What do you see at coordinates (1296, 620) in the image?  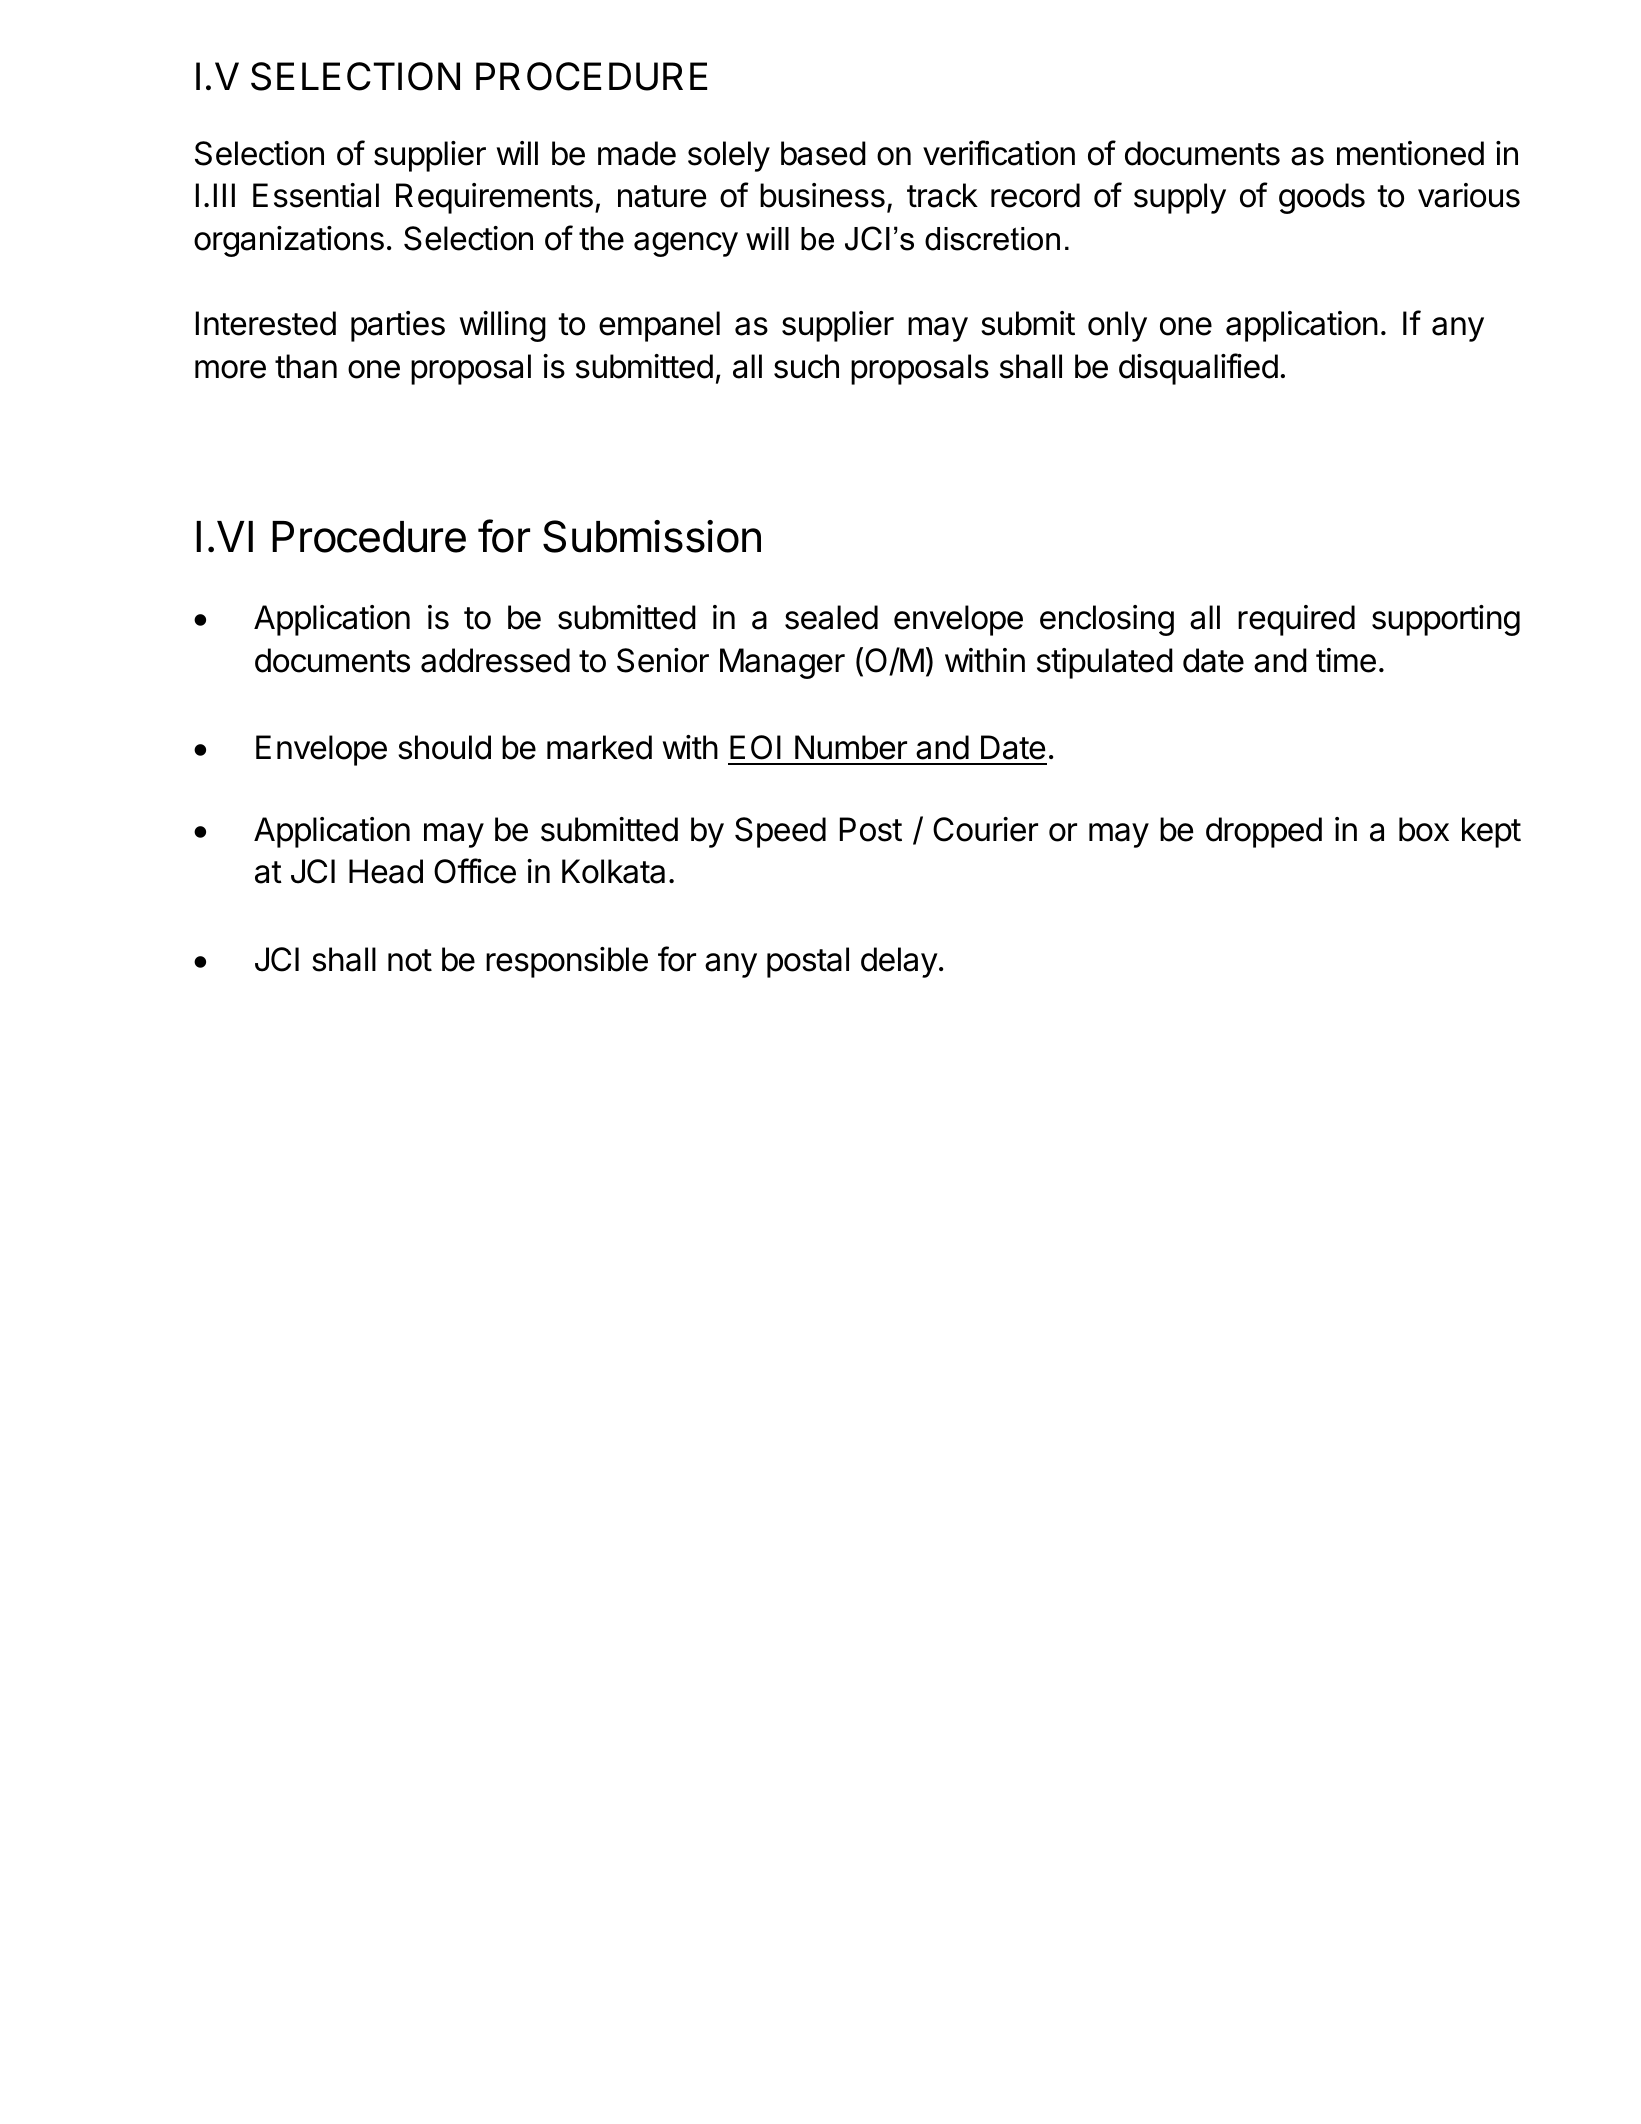 I see `required` at bounding box center [1296, 620].
